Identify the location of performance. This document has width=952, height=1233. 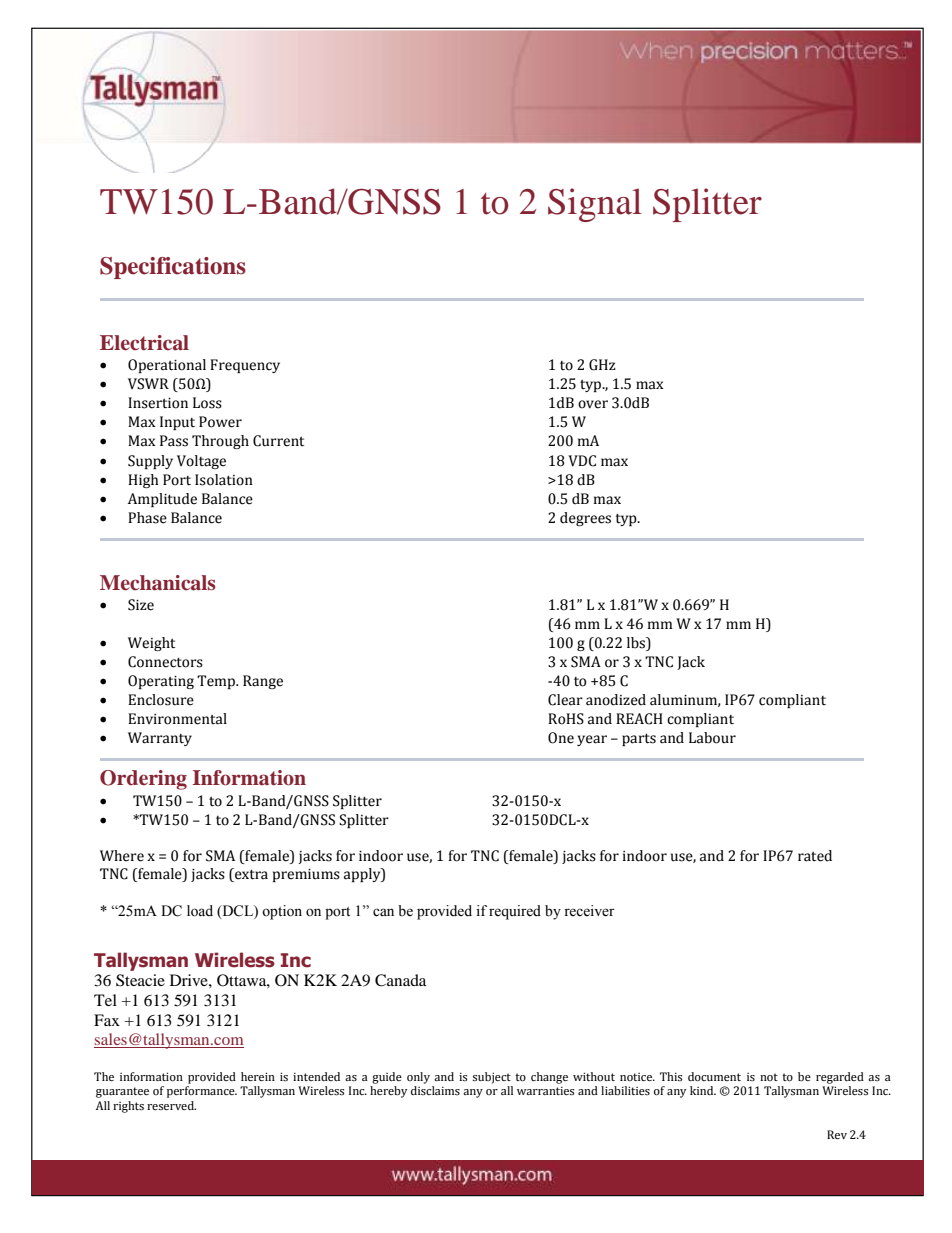
(202, 1092).
